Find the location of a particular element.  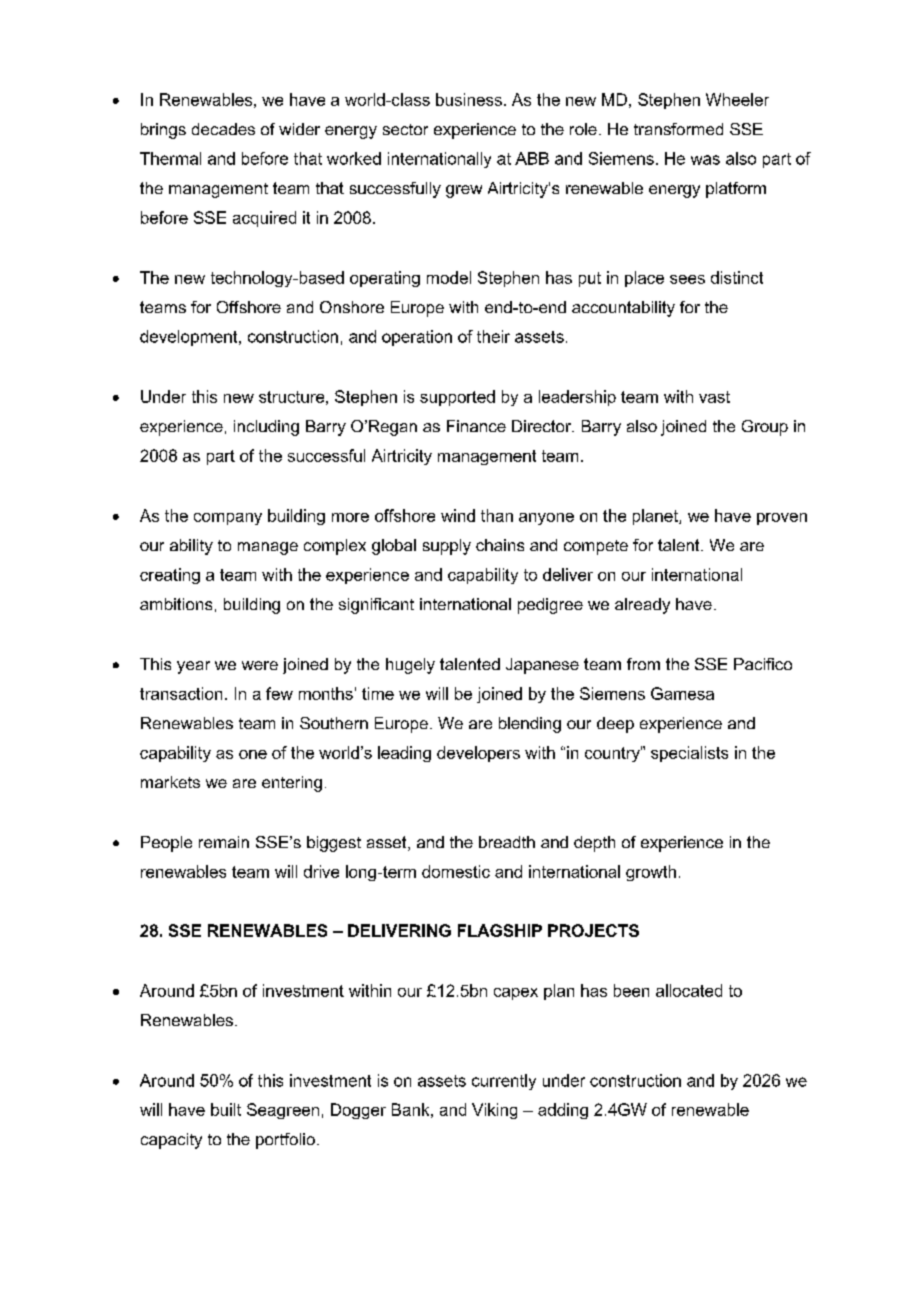

business is located at coordinates (469, 99).
